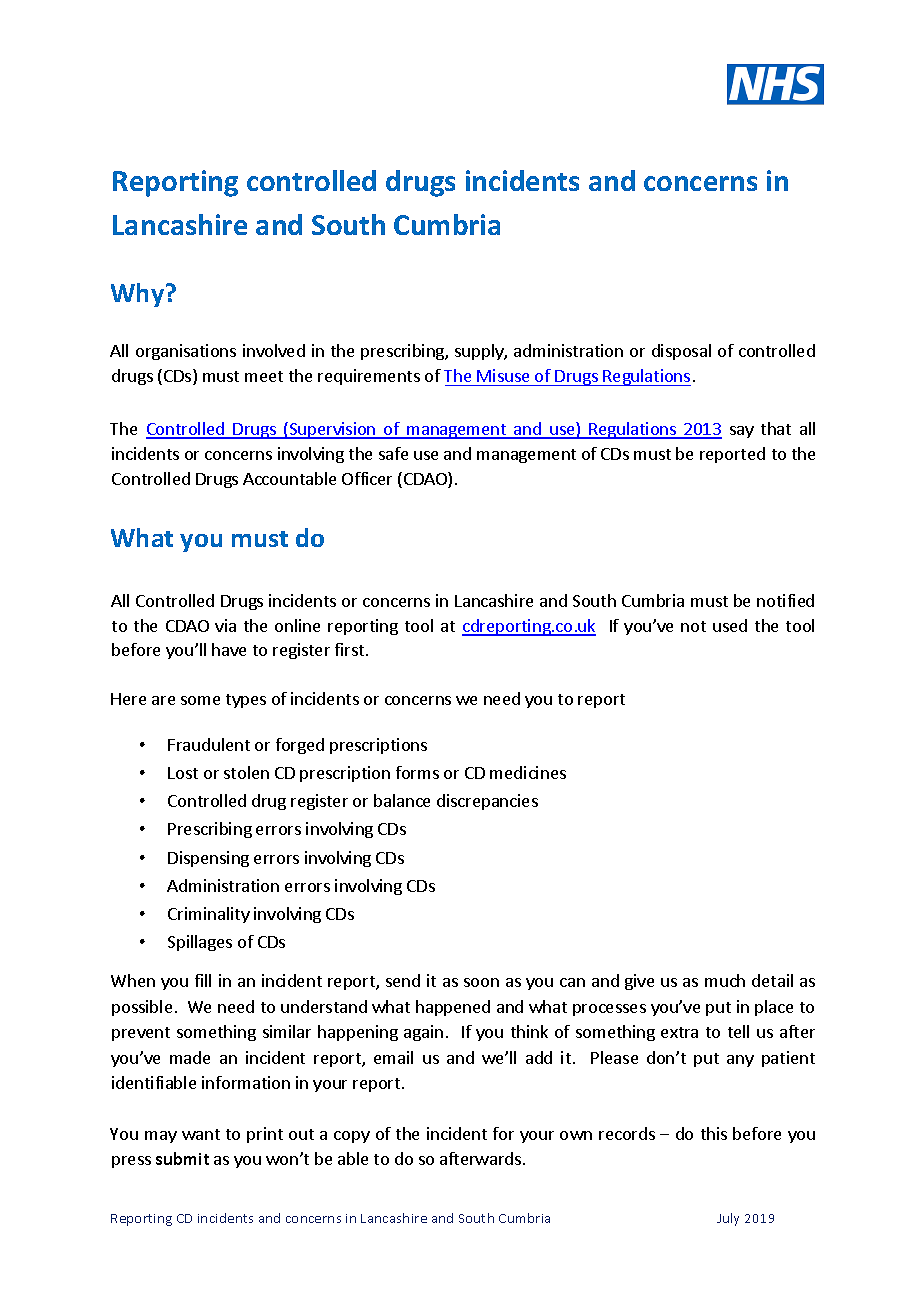  I want to click on soon, so click(481, 982).
